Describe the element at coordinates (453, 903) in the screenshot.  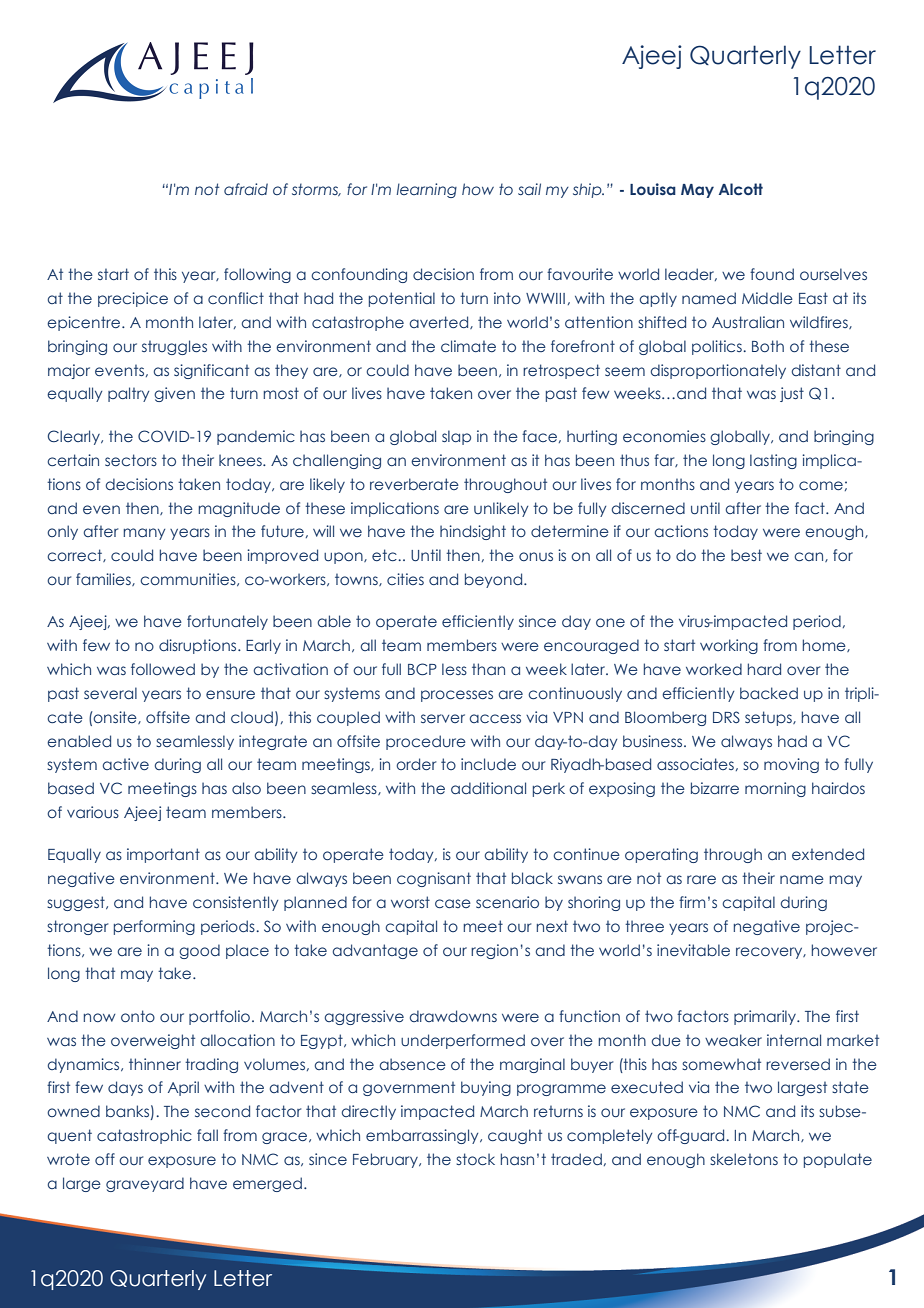
I see `case` at that location.
